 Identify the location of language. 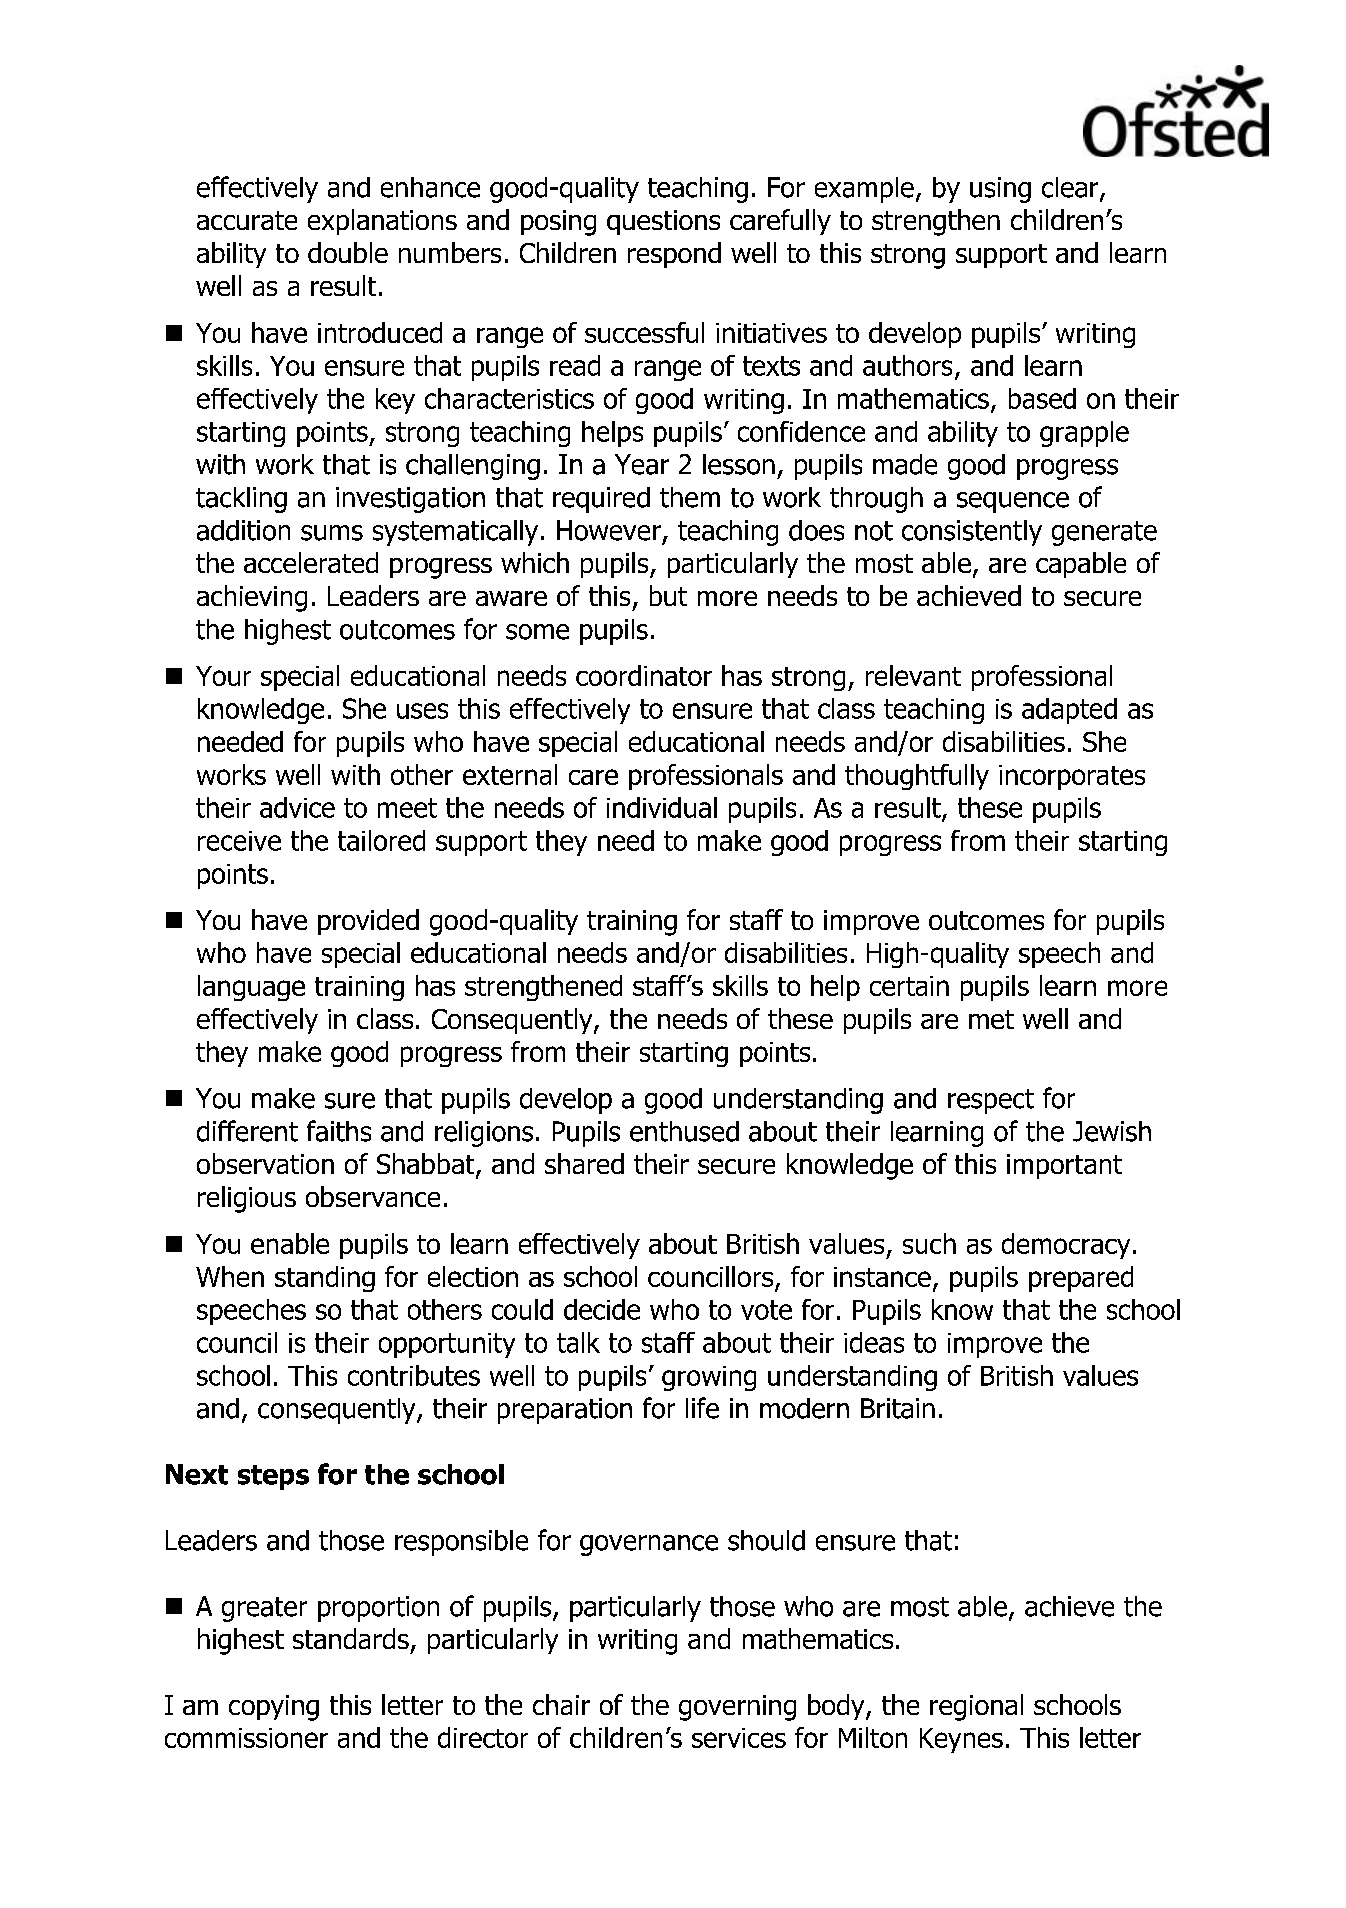
(251, 988).
